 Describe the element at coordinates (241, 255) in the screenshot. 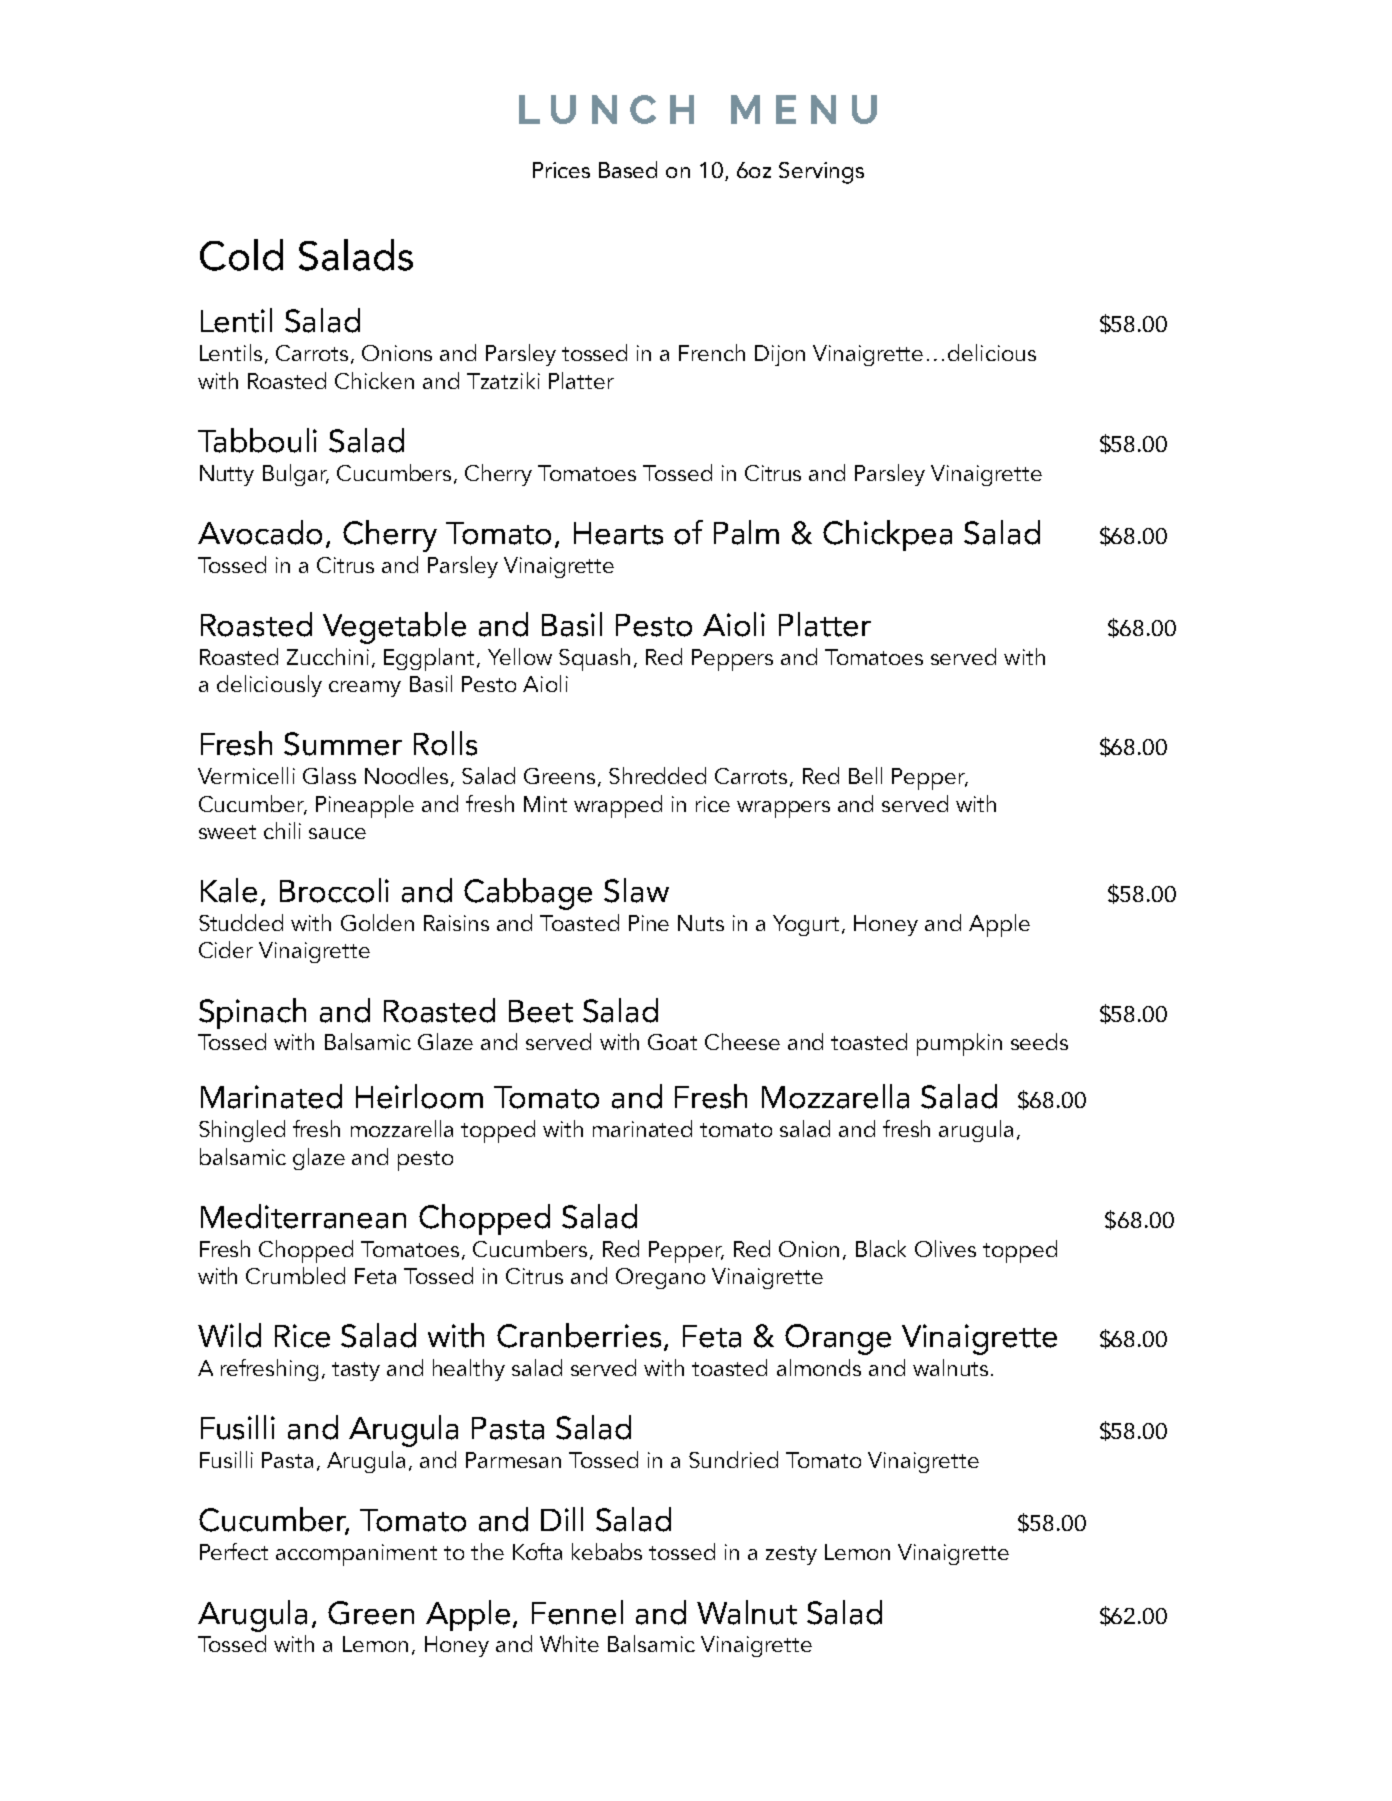

I see `Cold` at that location.
